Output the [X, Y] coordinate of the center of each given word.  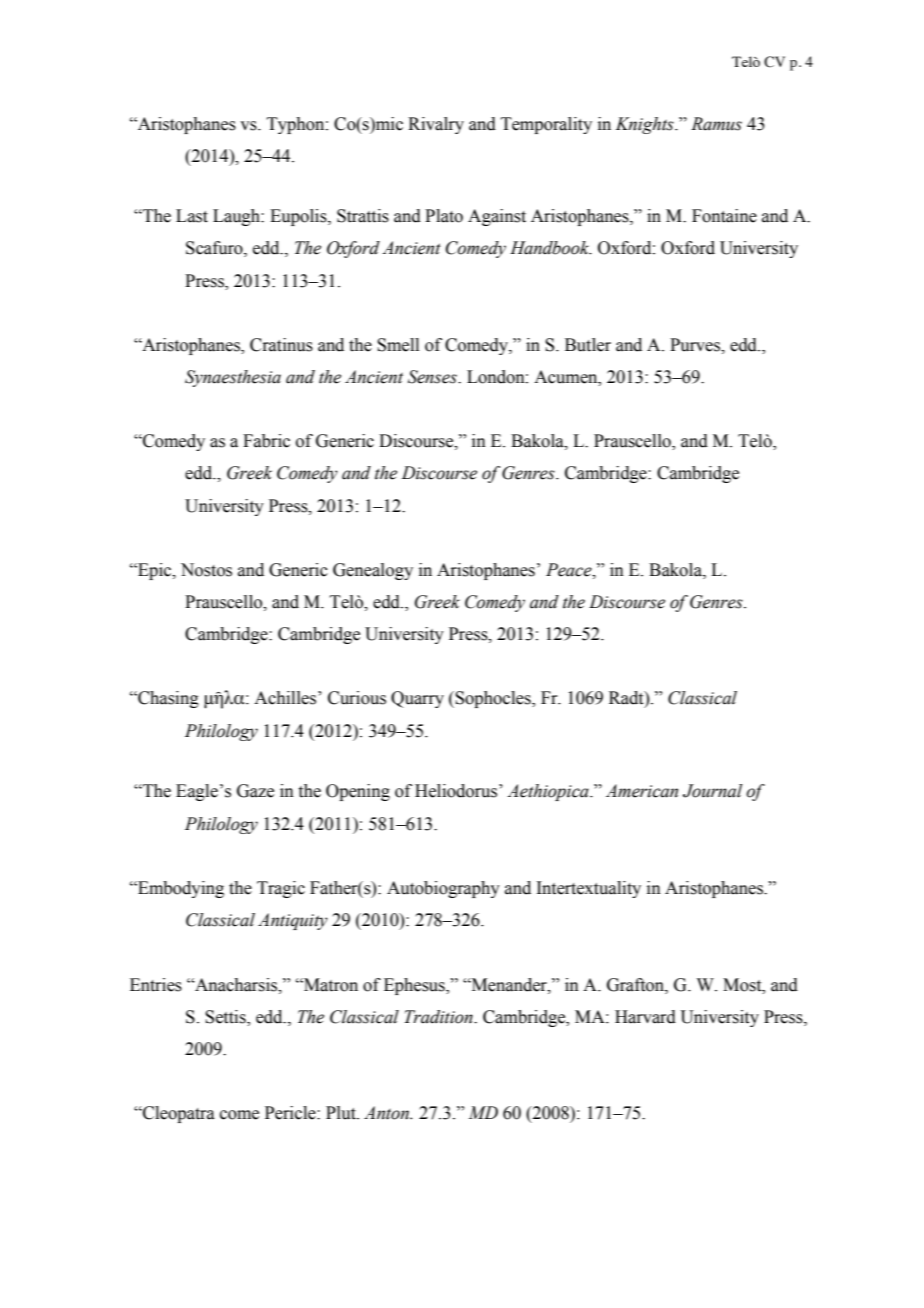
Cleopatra [178, 1114]
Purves [696, 345]
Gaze [255, 791]
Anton [387, 1113]
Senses [433, 377]
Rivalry [436, 125]
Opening [358, 792]
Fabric [266, 441]
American [642, 791]
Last [192, 216]
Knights [646, 125]
